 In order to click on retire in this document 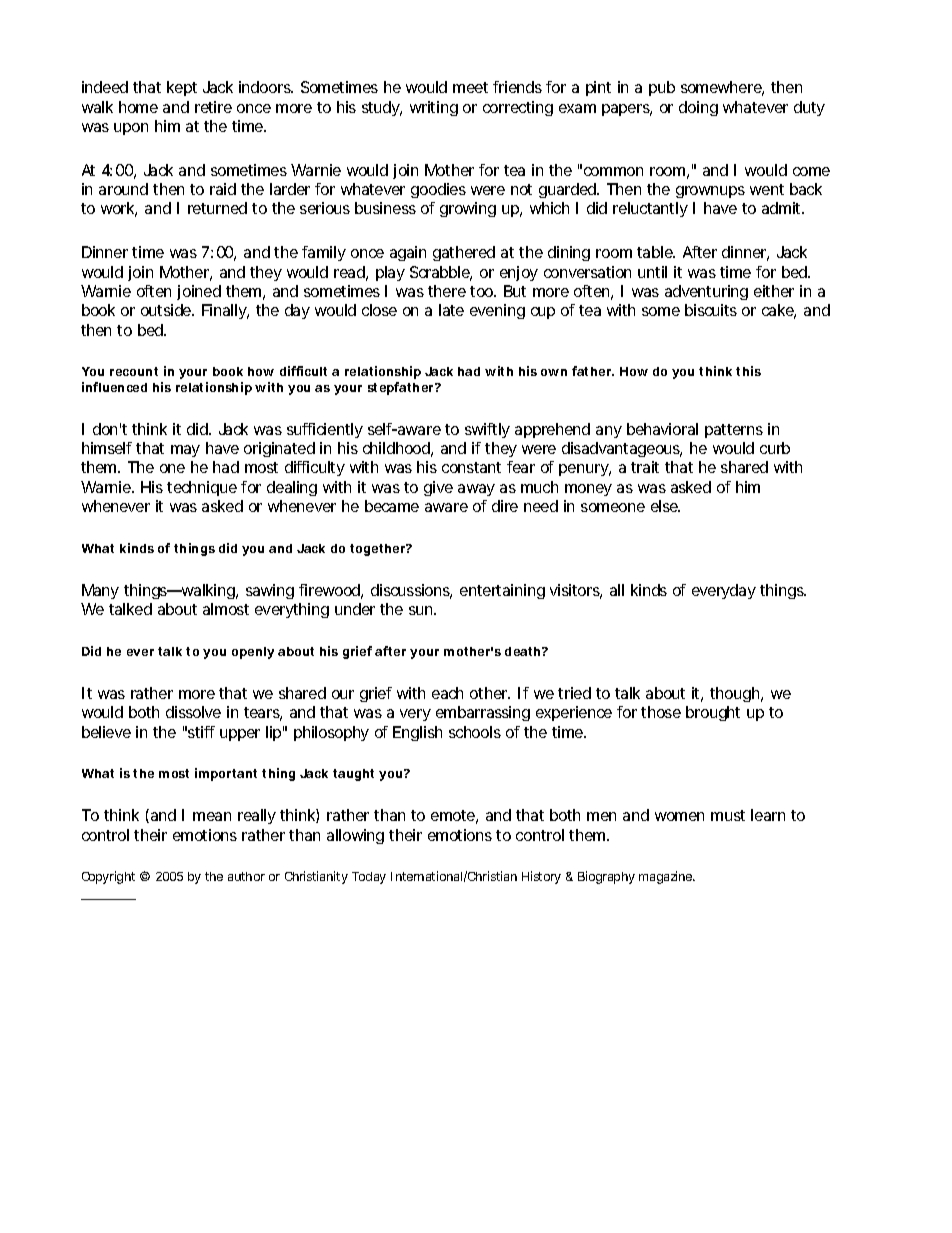, I will do `click(213, 107)`.
